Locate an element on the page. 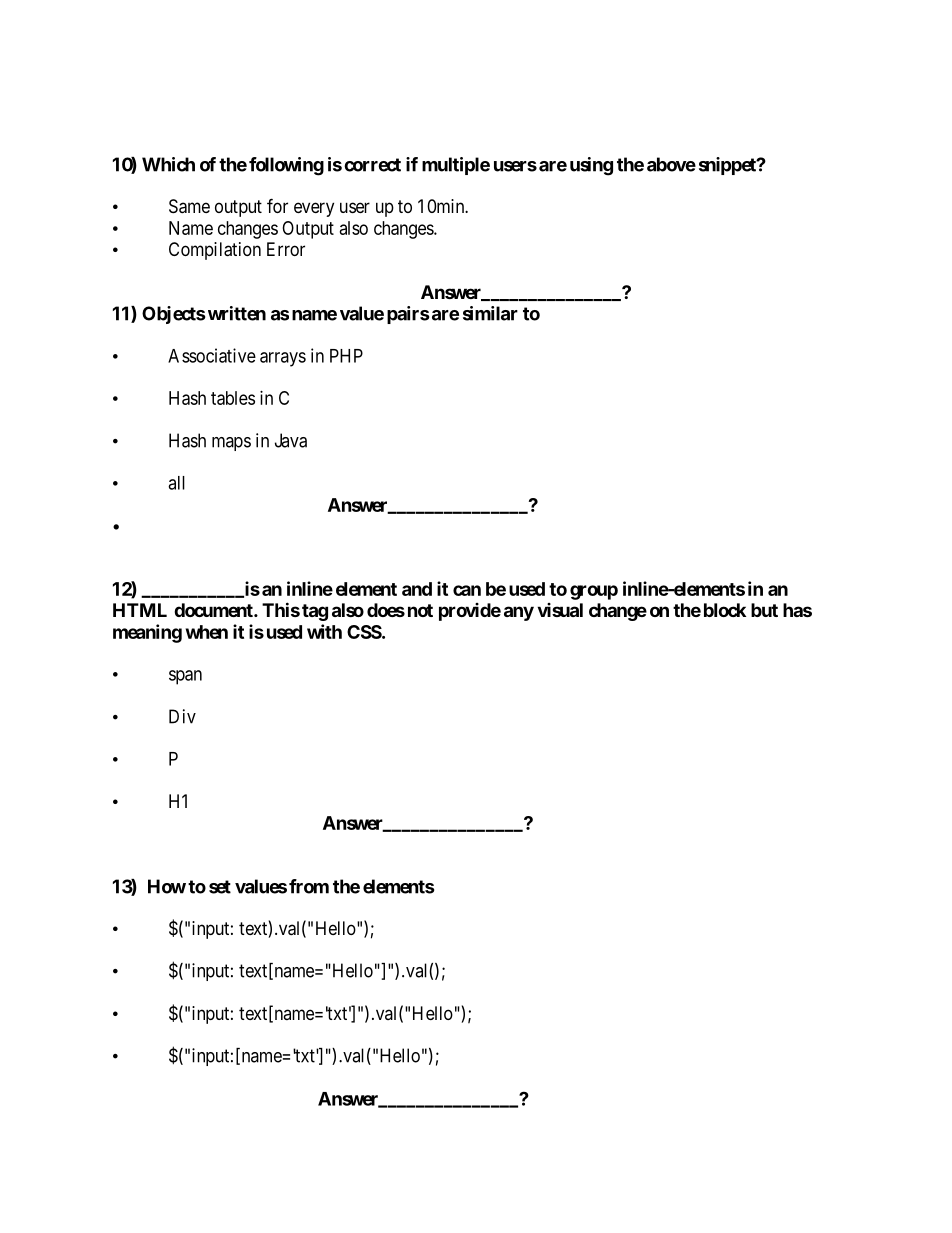 The image size is (952, 1233). from is located at coordinates (309, 886).
